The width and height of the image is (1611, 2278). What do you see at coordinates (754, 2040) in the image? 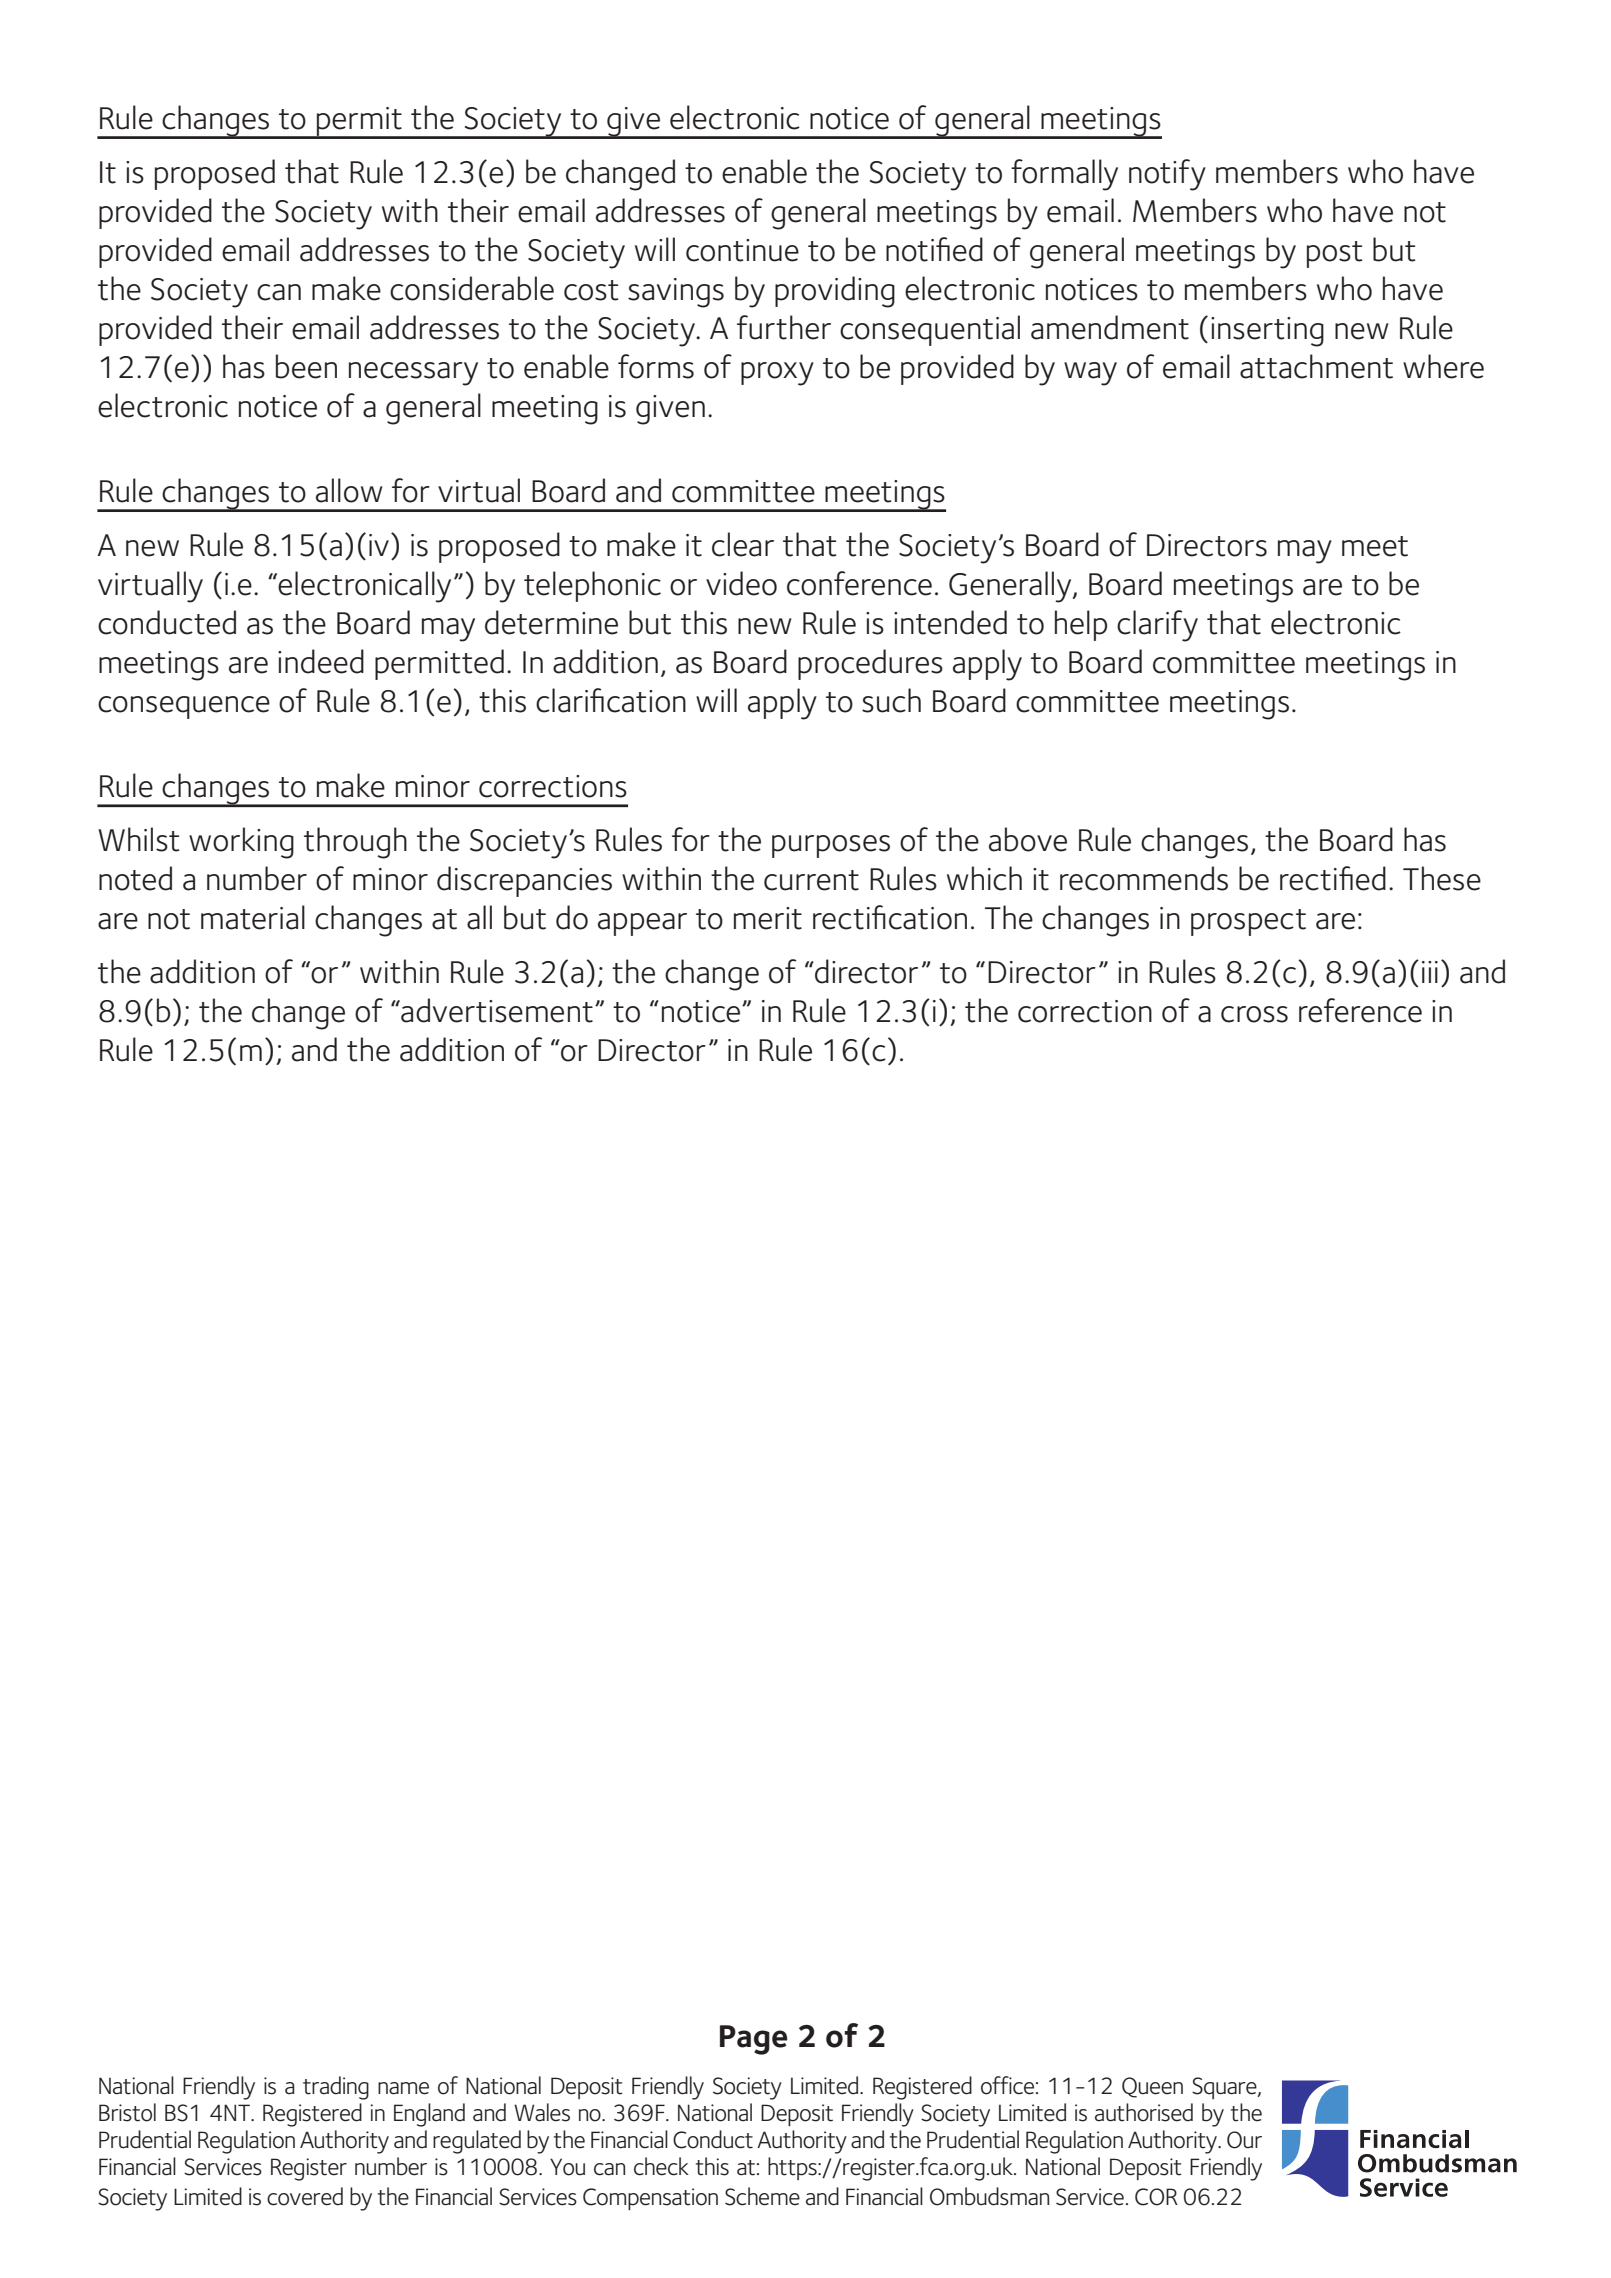
I see `Page` at bounding box center [754, 2040].
